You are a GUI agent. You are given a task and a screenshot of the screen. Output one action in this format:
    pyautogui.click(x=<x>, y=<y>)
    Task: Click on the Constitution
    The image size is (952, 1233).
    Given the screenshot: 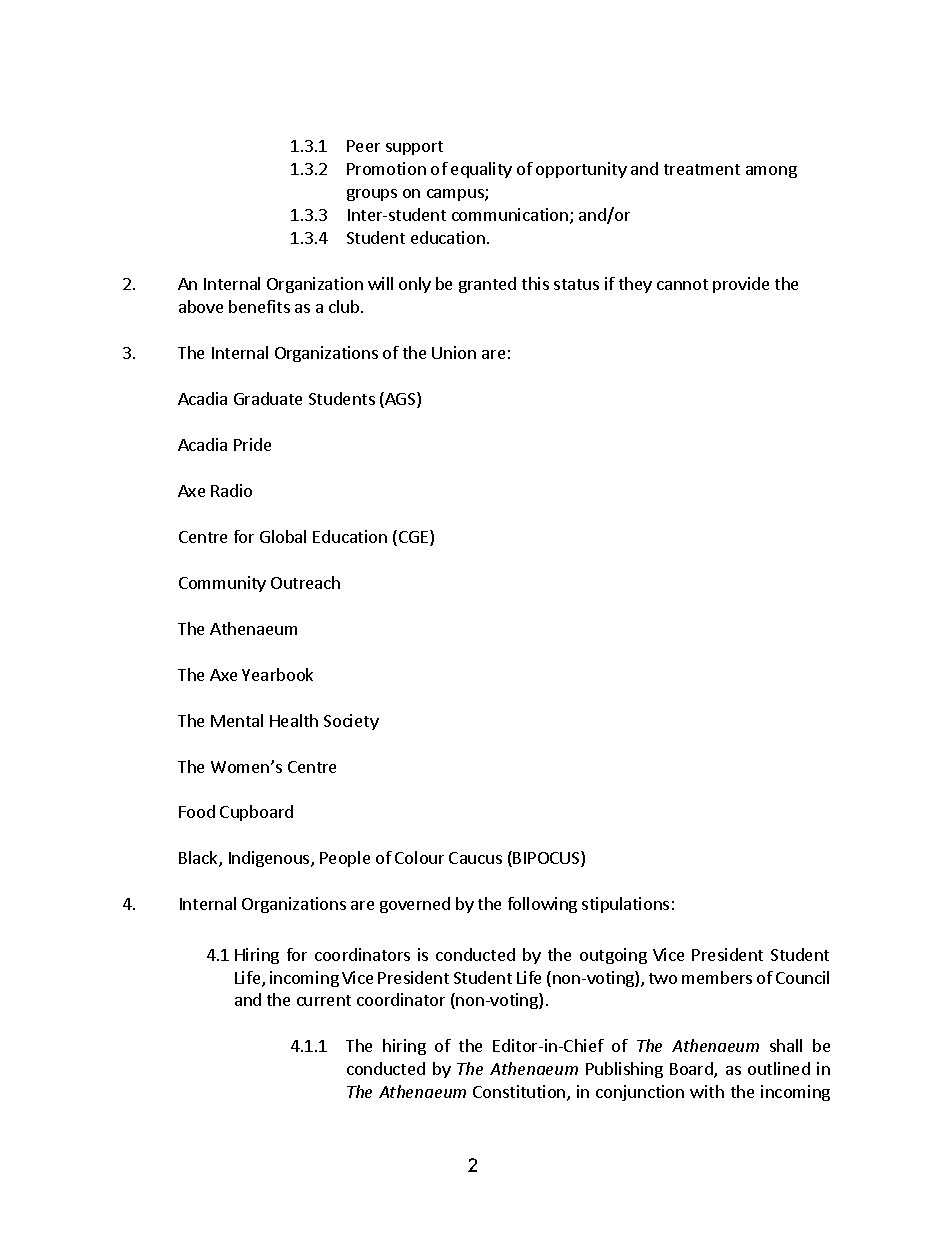 What is the action you would take?
    pyautogui.click(x=520, y=1093)
